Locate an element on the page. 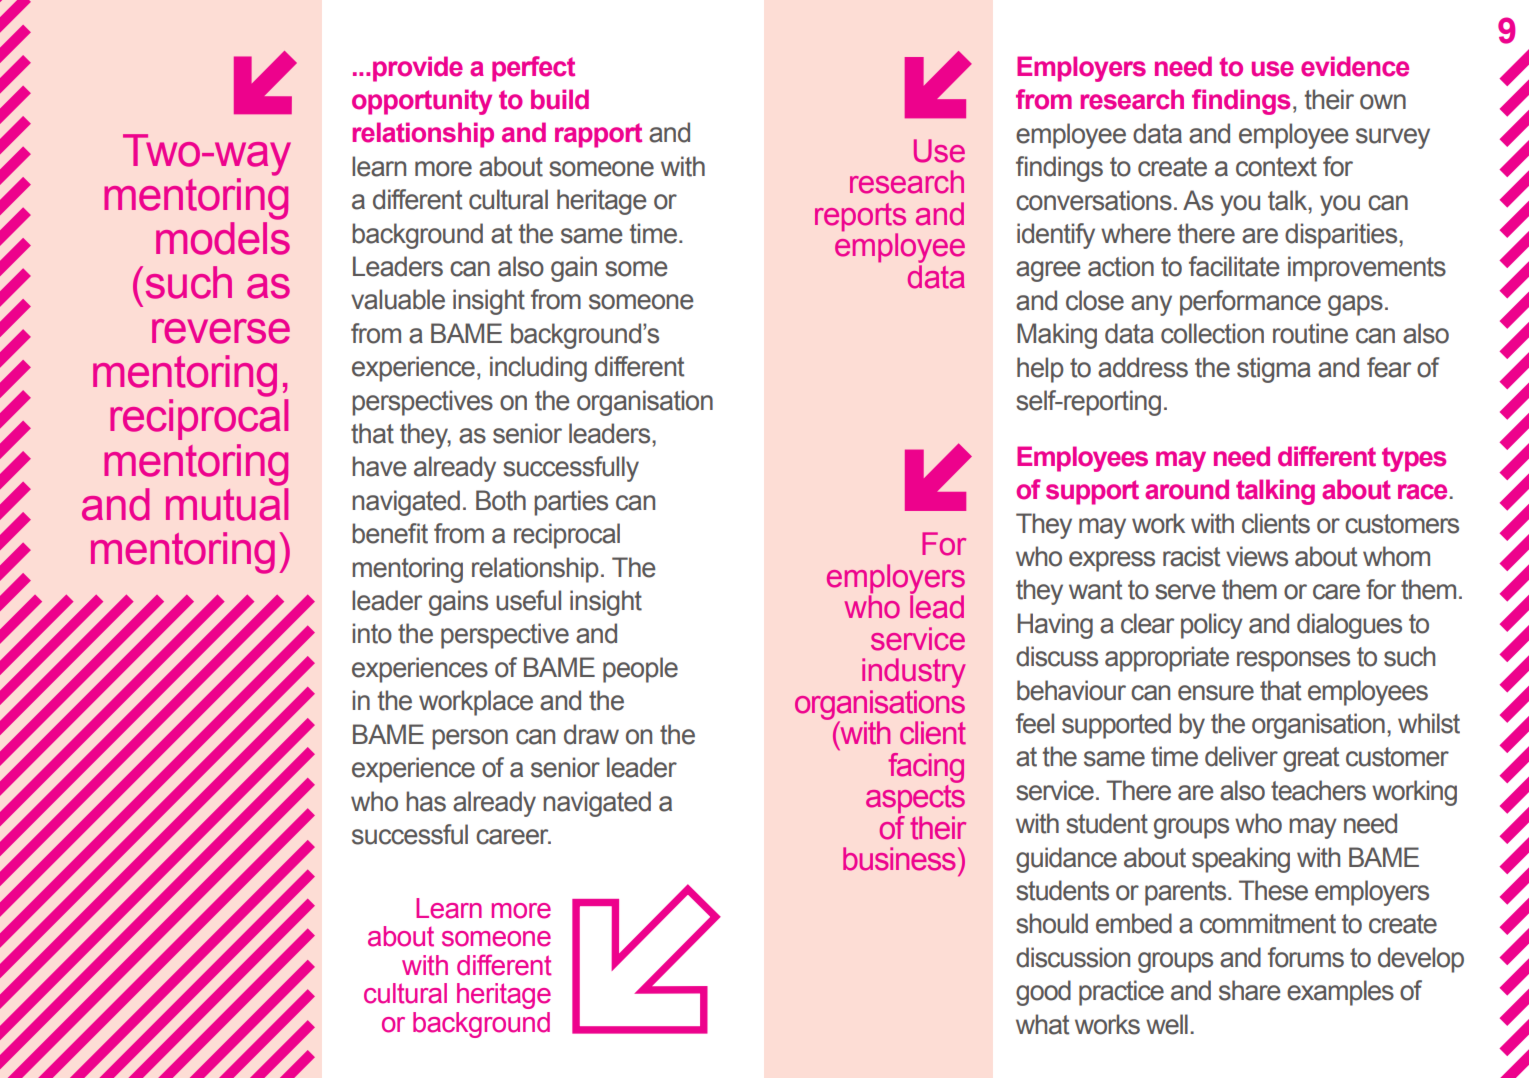 The width and height of the image is (1529, 1078). has is located at coordinates (426, 801).
